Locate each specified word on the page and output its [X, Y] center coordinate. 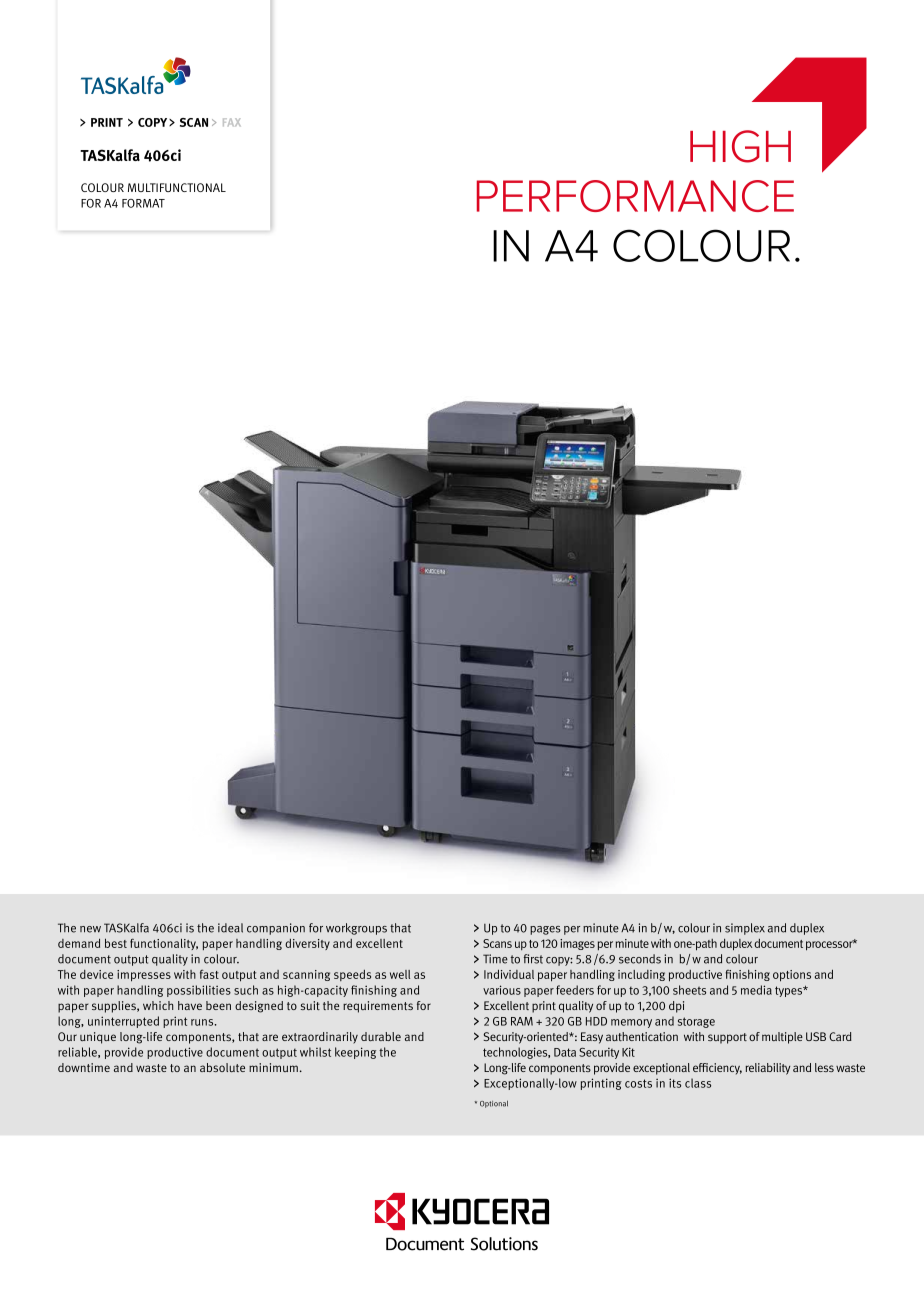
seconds [640, 959]
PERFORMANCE [635, 196]
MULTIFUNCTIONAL [177, 187]
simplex [745, 929]
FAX [232, 122]
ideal [230, 928]
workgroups [356, 929]
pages [545, 930]
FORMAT [143, 203]
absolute [222, 1067]
